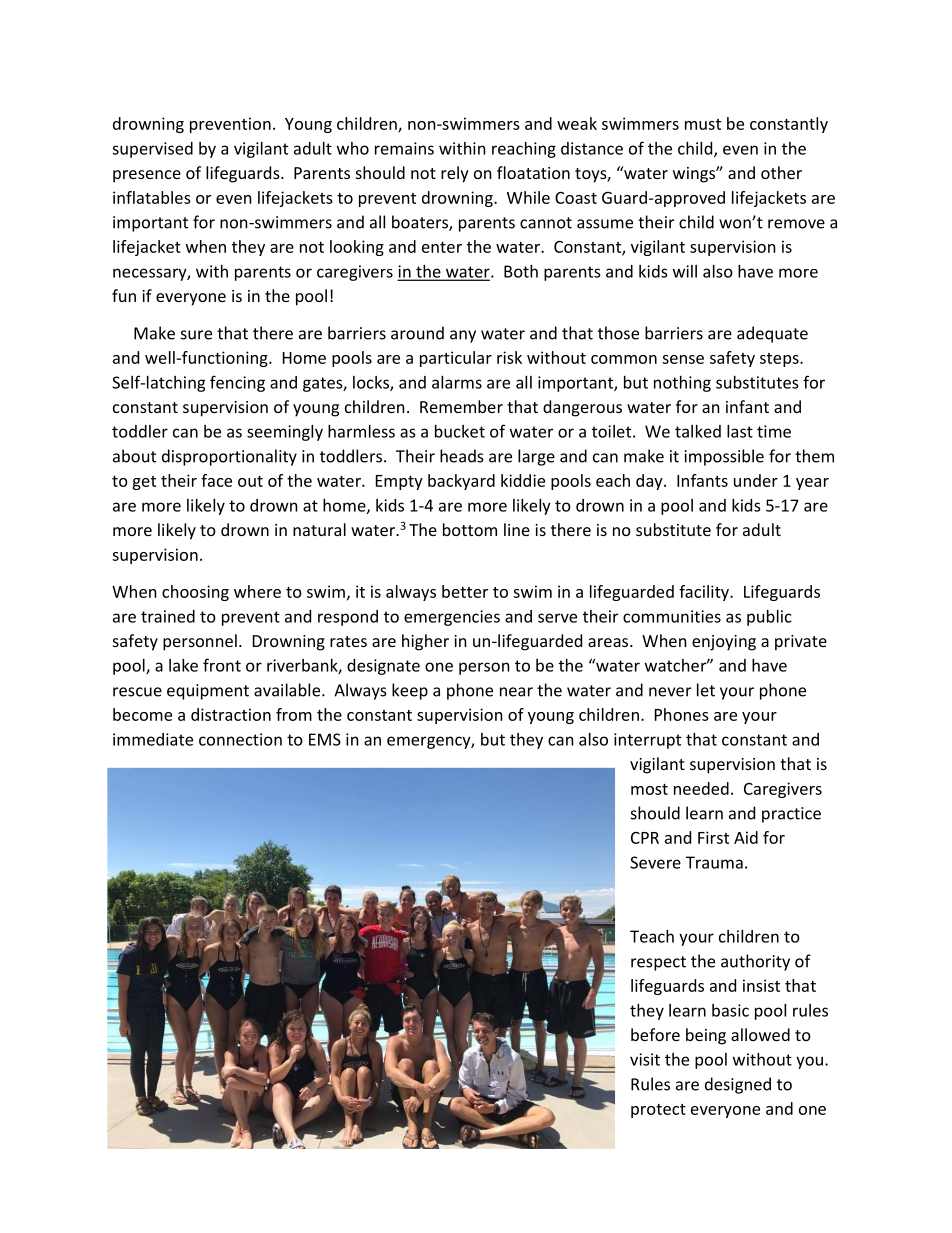 This image has height=1233, width=952. Describe the element at coordinates (703, 124) in the image. I see `must` at that location.
